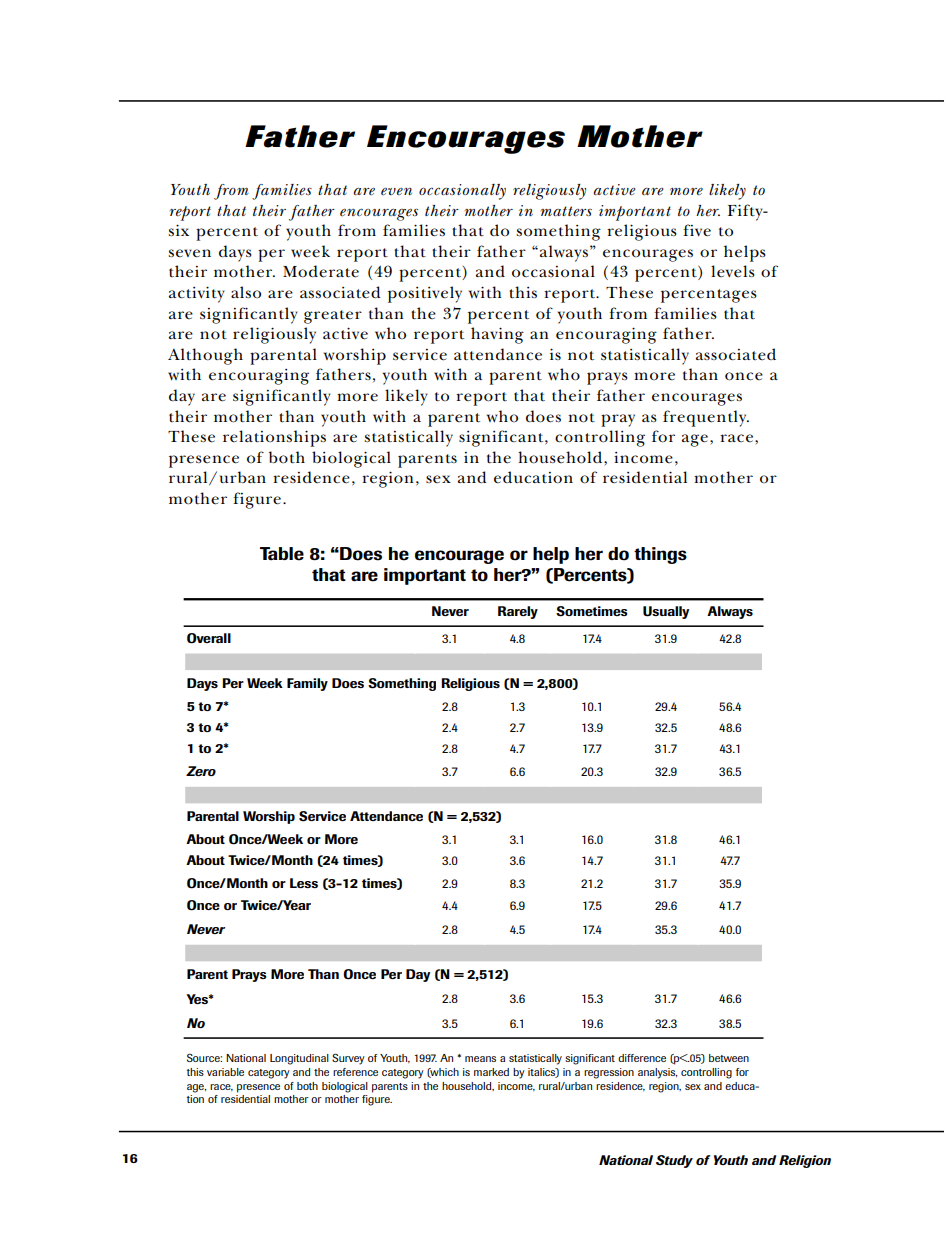  What do you see at coordinates (697, 230) in the screenshot?
I see `five` at bounding box center [697, 230].
